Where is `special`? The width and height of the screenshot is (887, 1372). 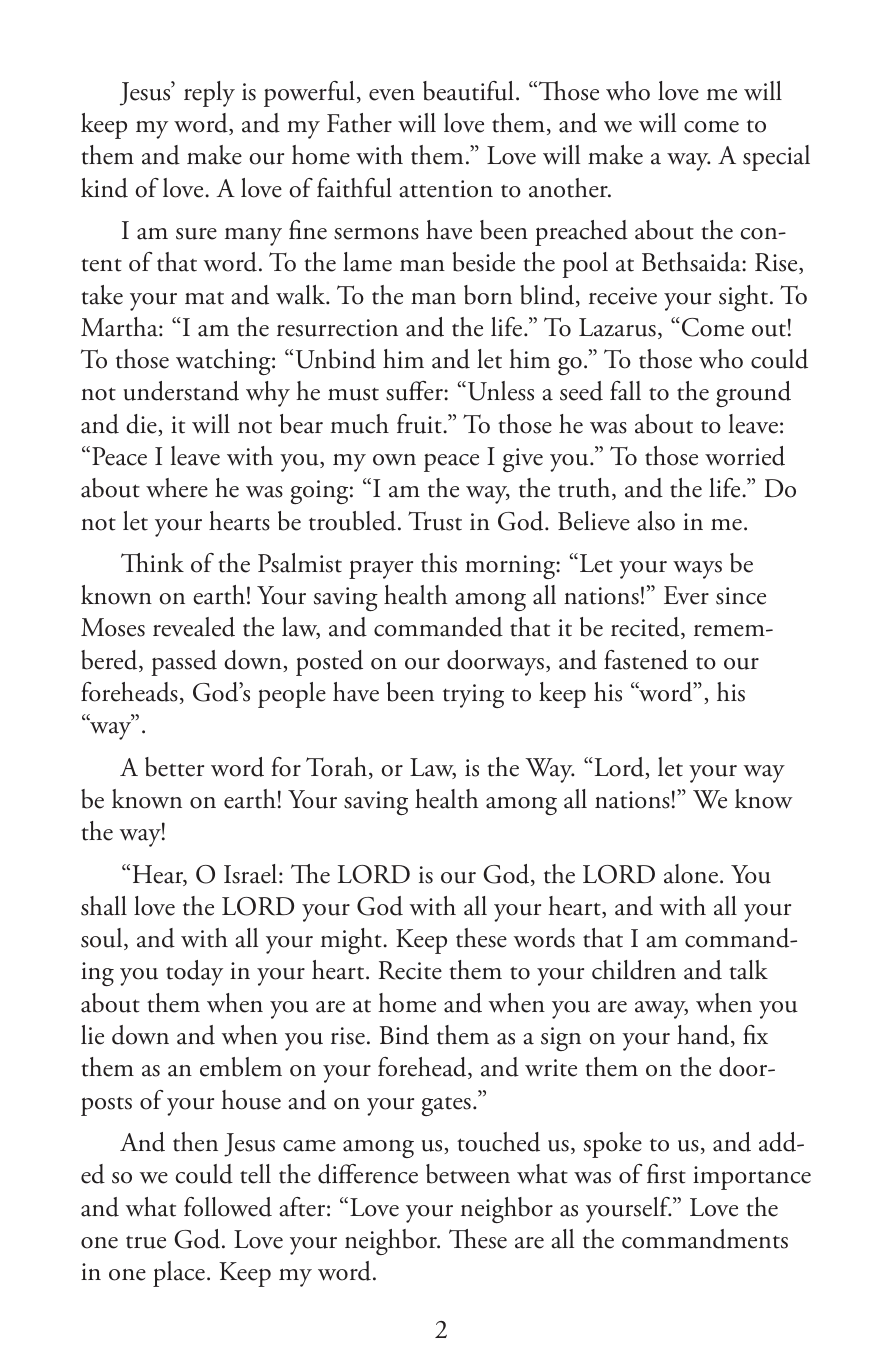 special is located at coordinates (776, 158).
